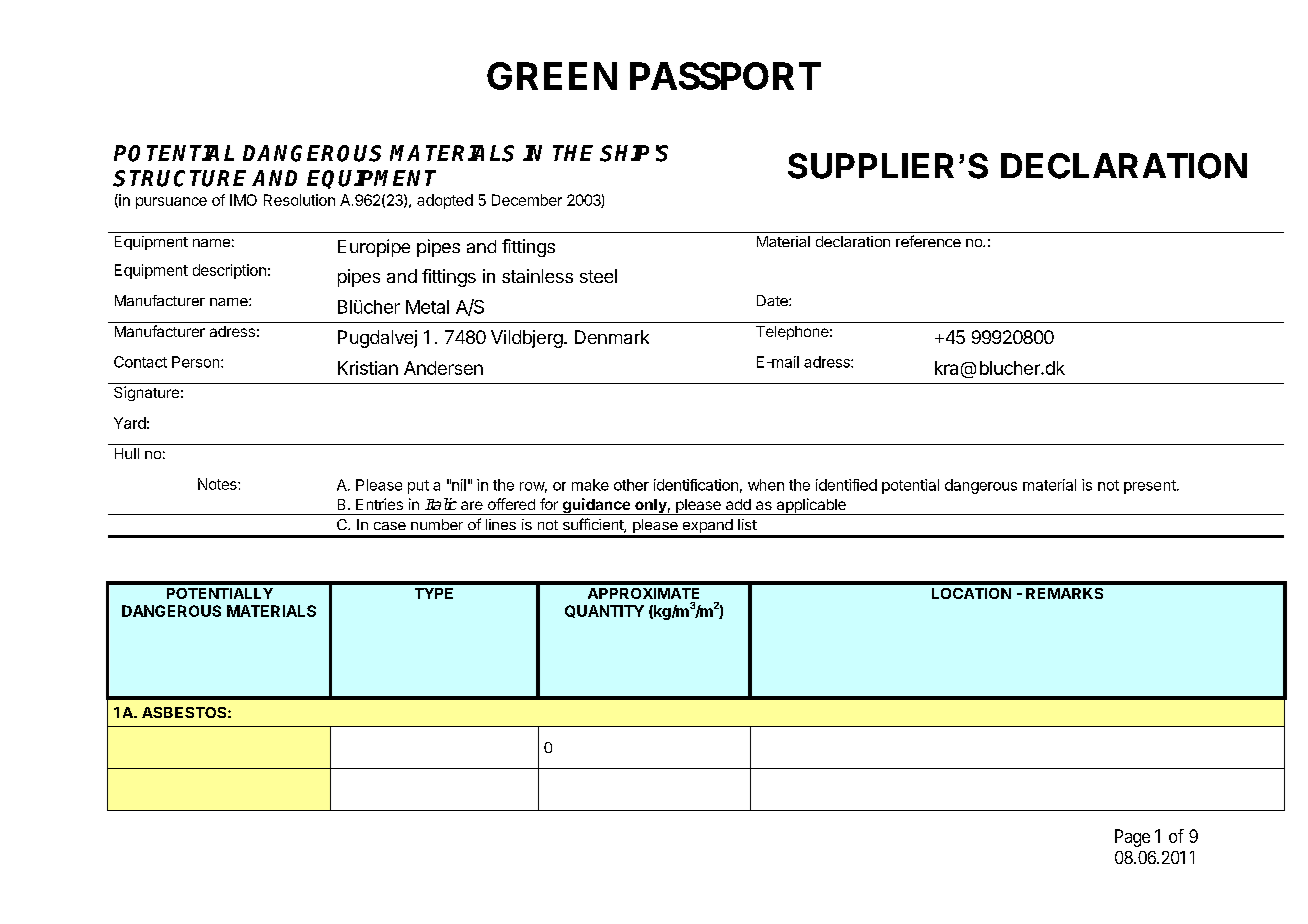  Describe the element at coordinates (179, 178) in the image. I see `STRUCTURE` at that location.
